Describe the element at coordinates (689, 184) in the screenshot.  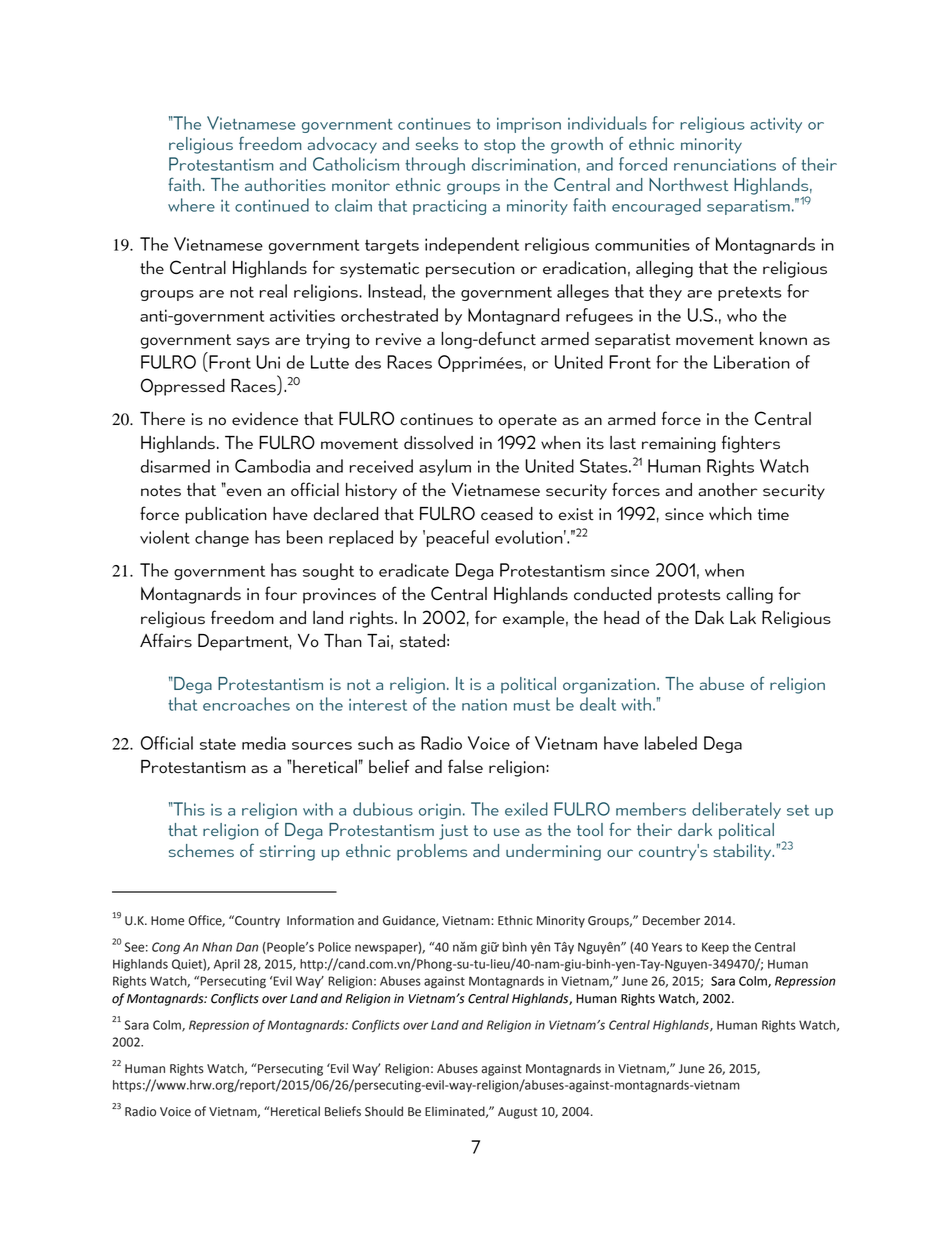
I see `Northwest` at that location.
